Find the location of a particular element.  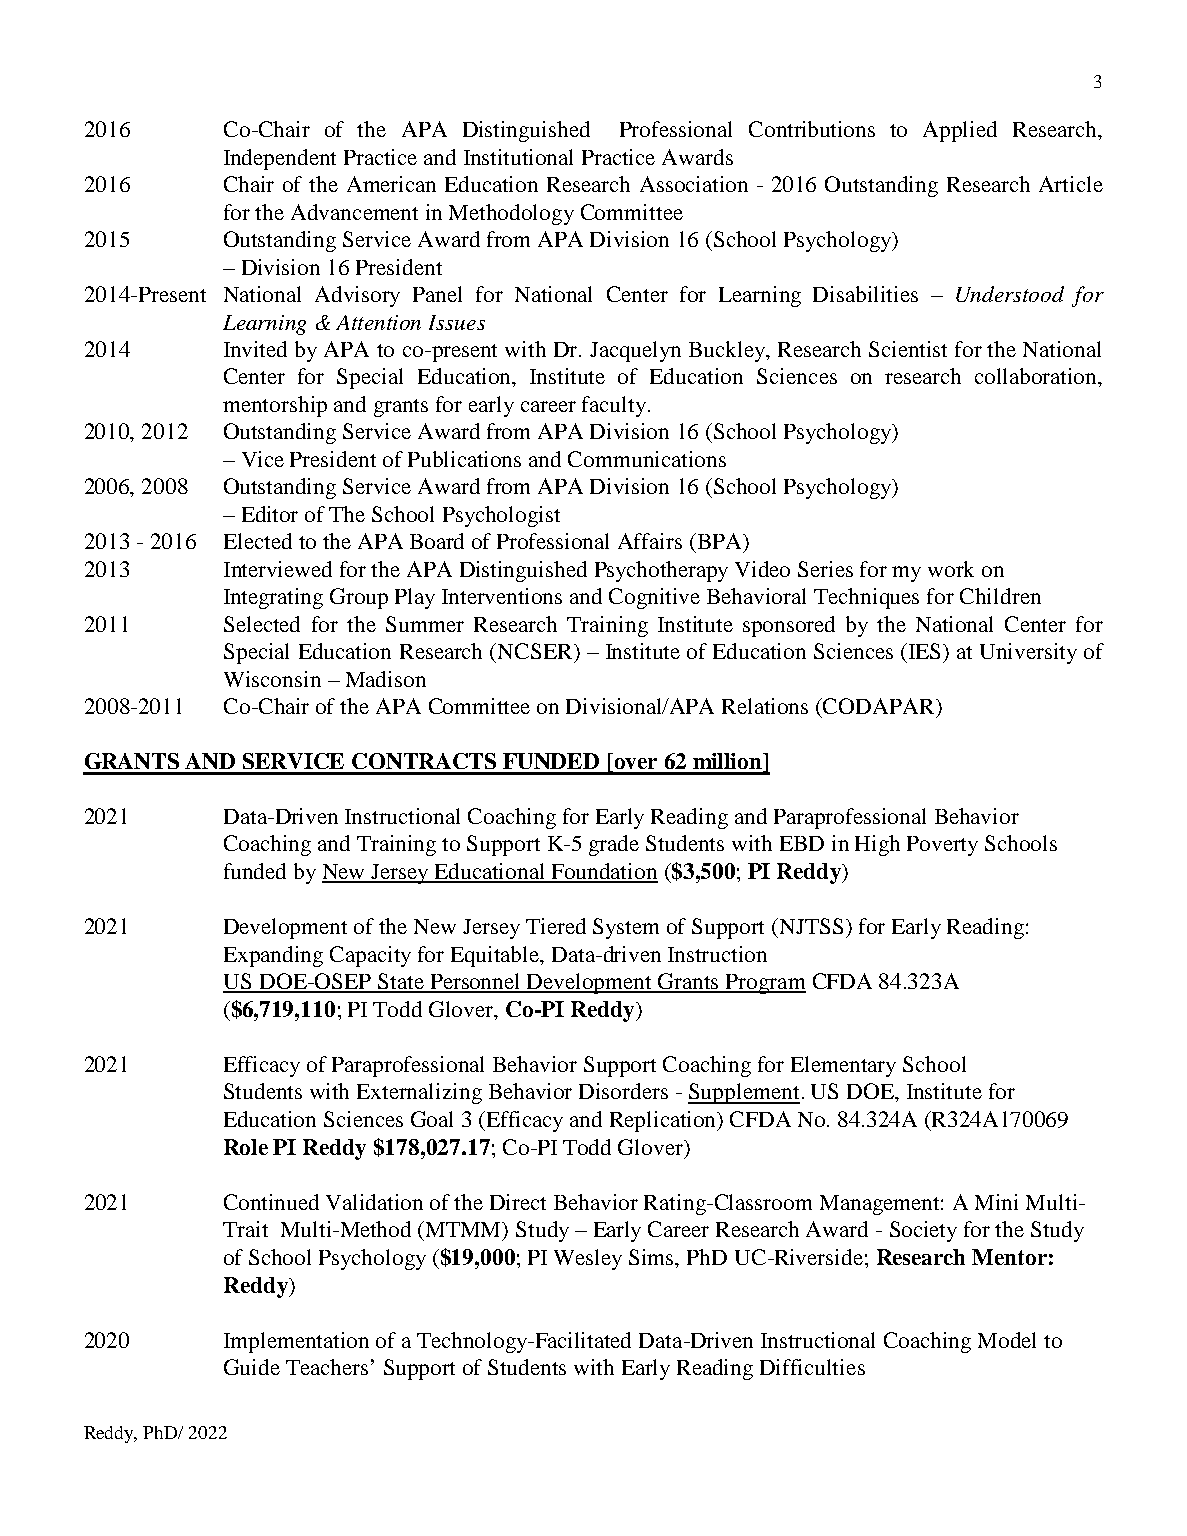

University is located at coordinates (1028, 653).
